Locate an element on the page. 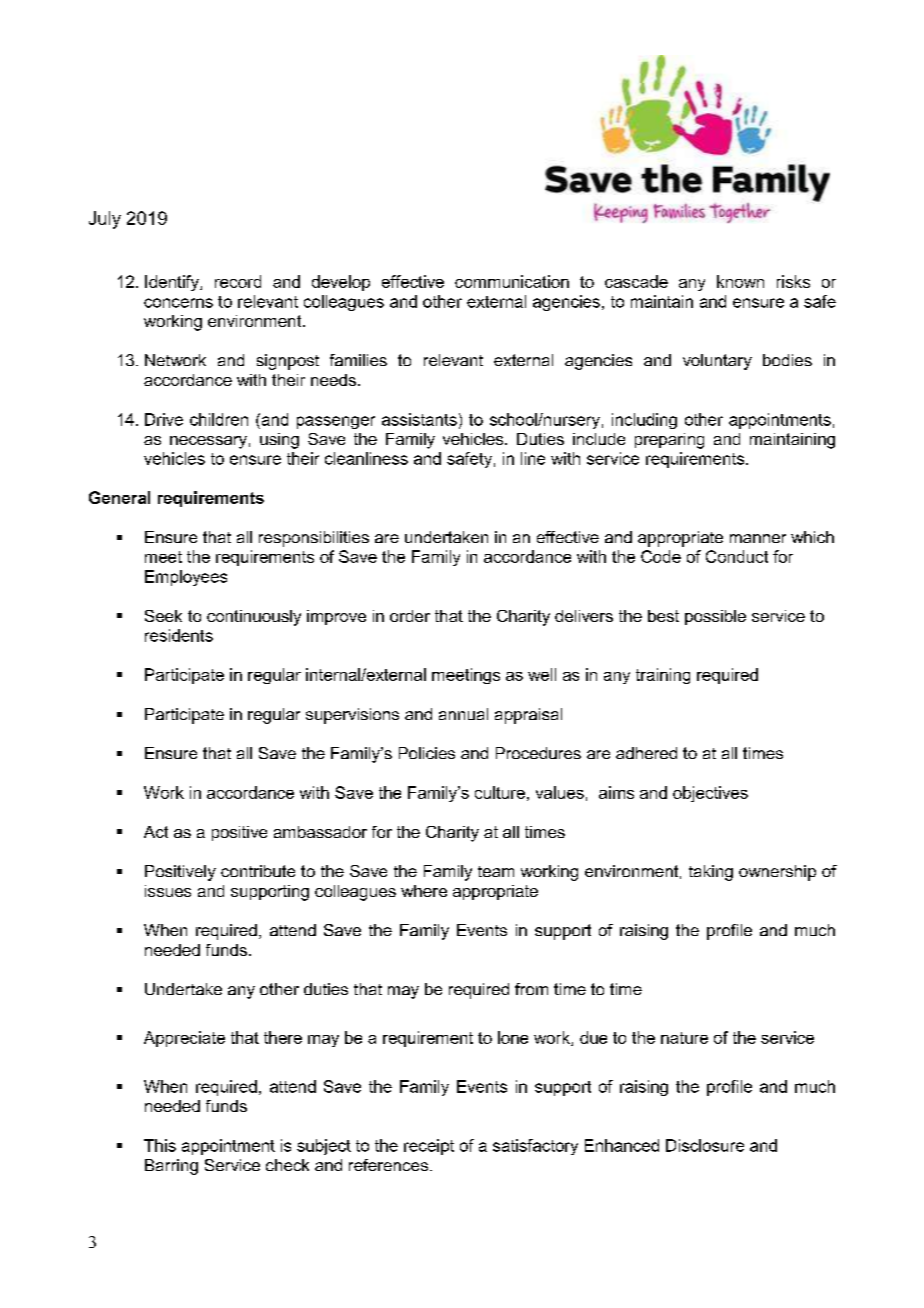  training is located at coordinates (663, 676).
